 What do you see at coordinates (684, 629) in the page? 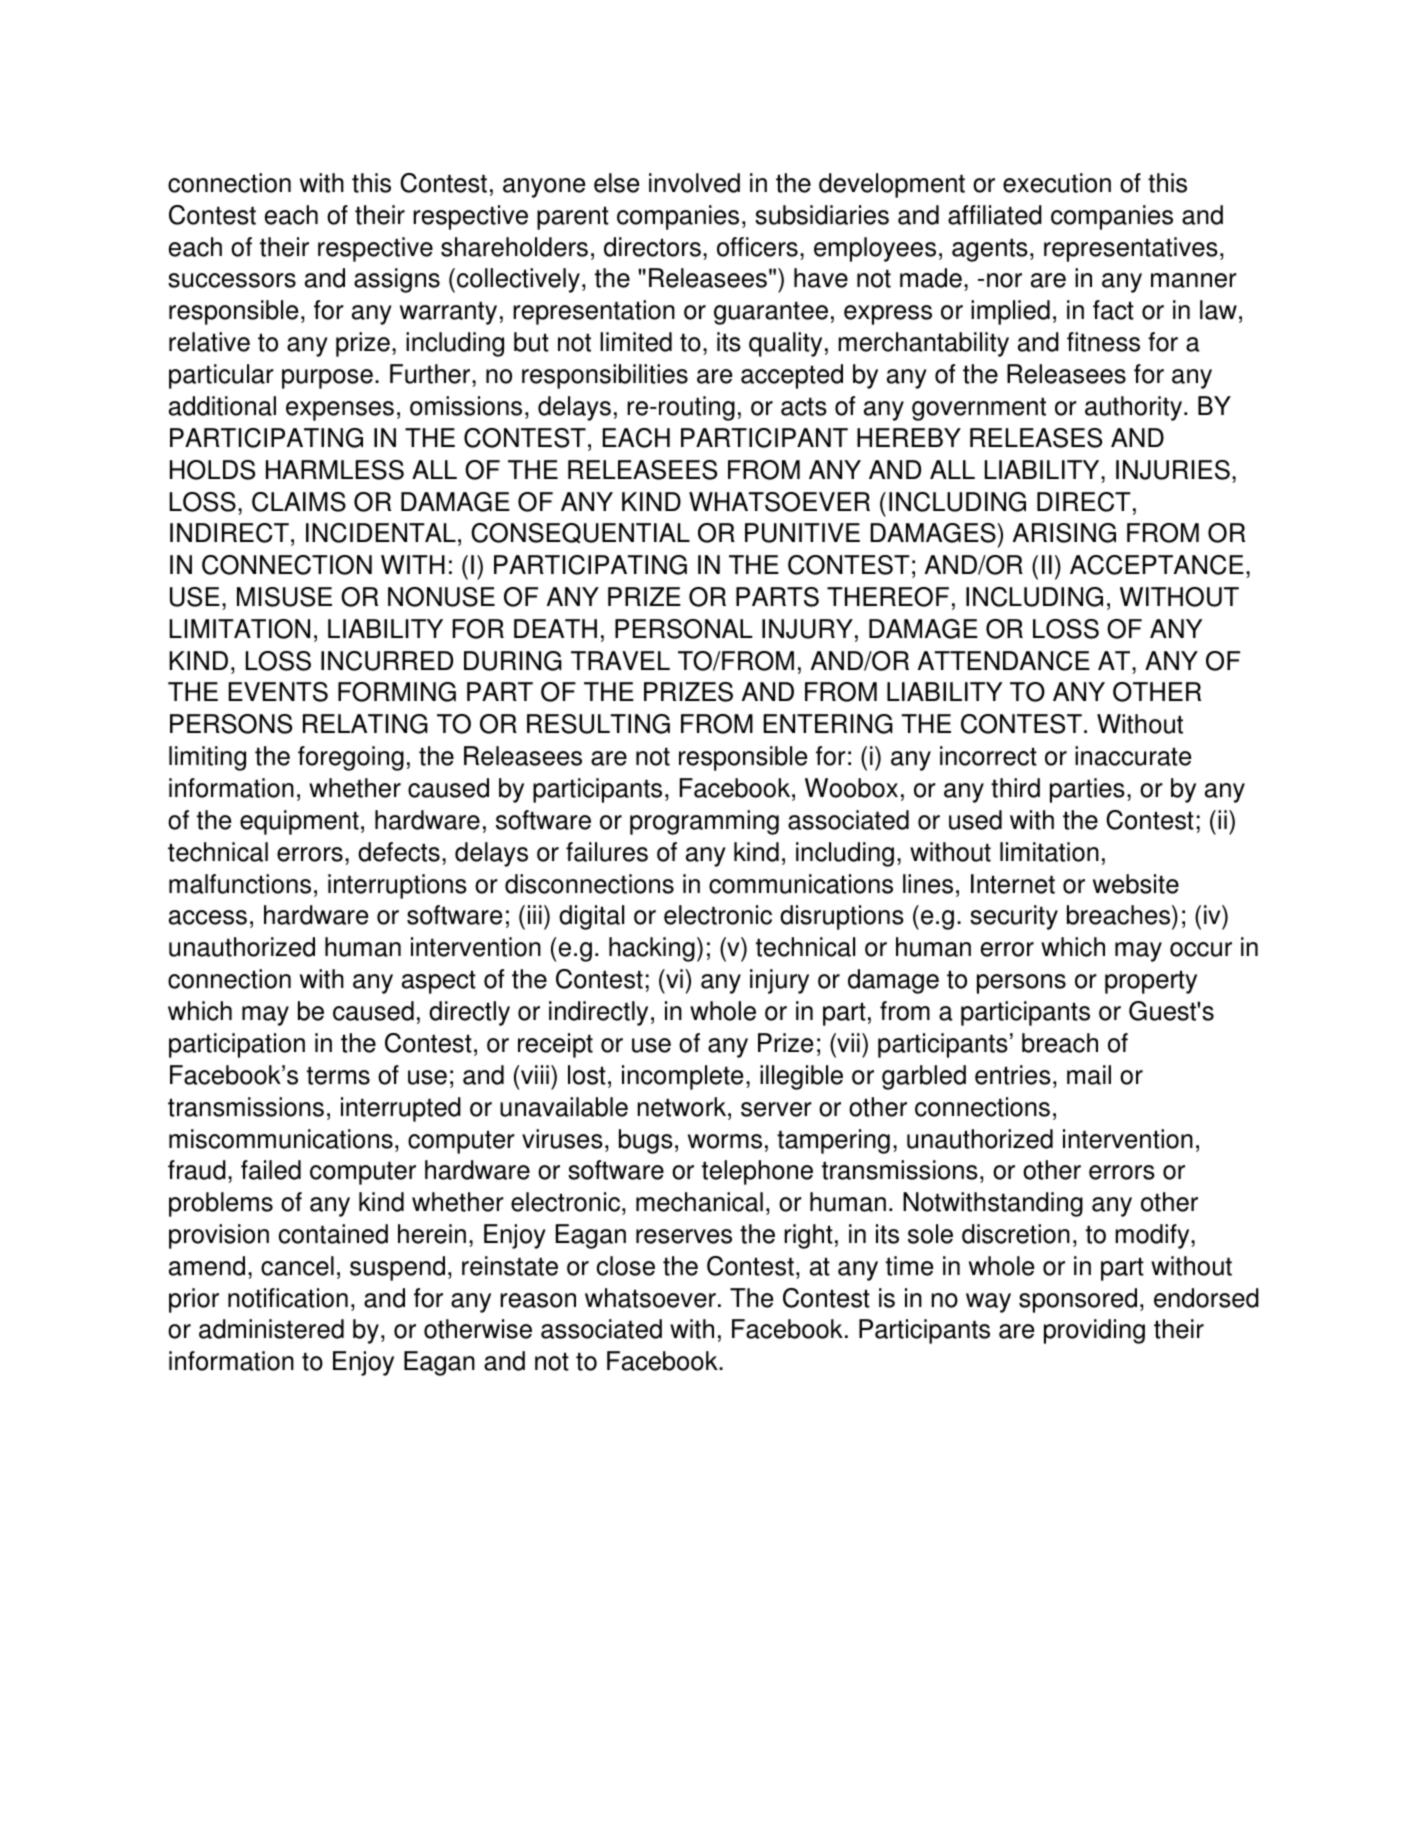
I see `PERSONAL` at bounding box center [684, 629].
